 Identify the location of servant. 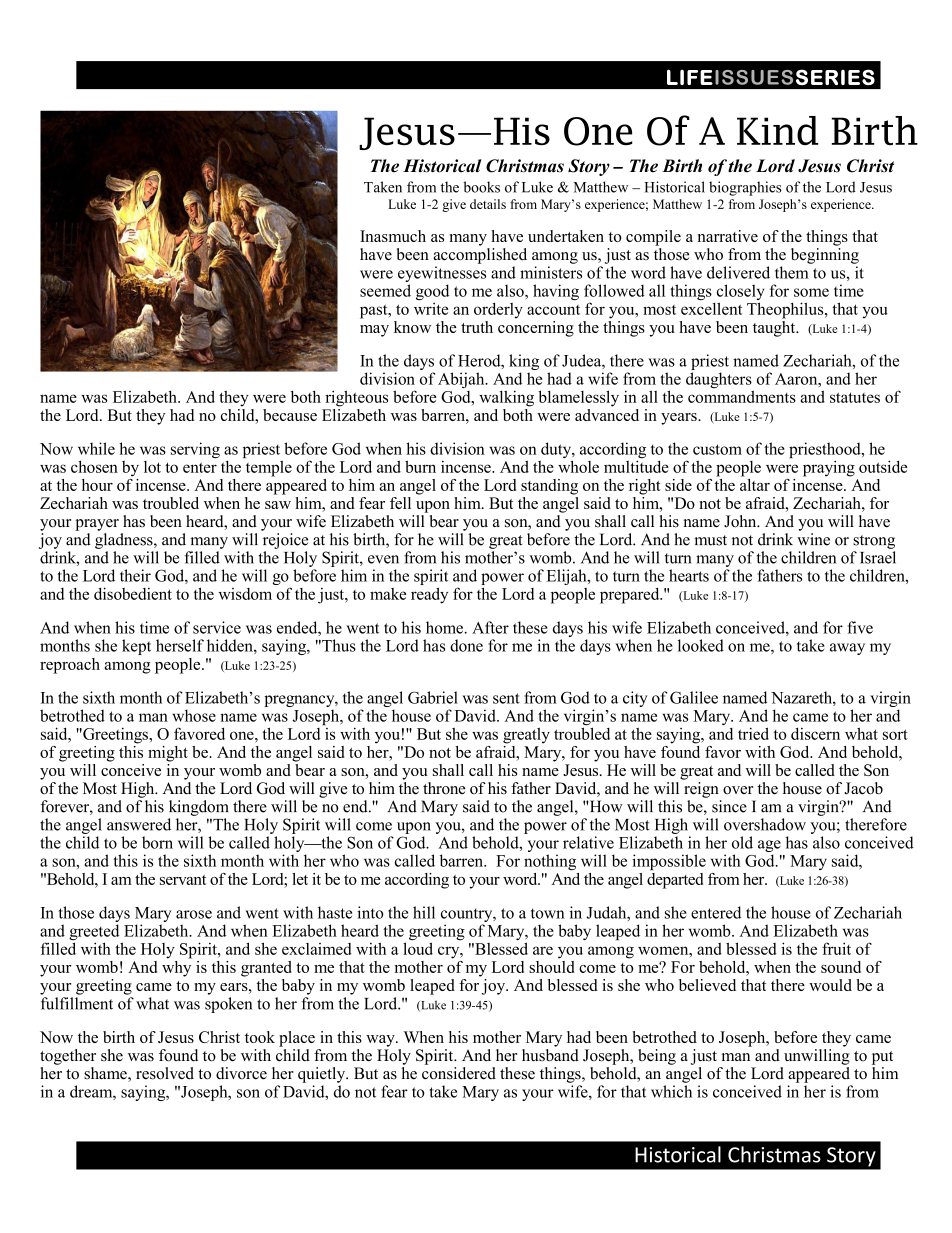
(183, 880).
